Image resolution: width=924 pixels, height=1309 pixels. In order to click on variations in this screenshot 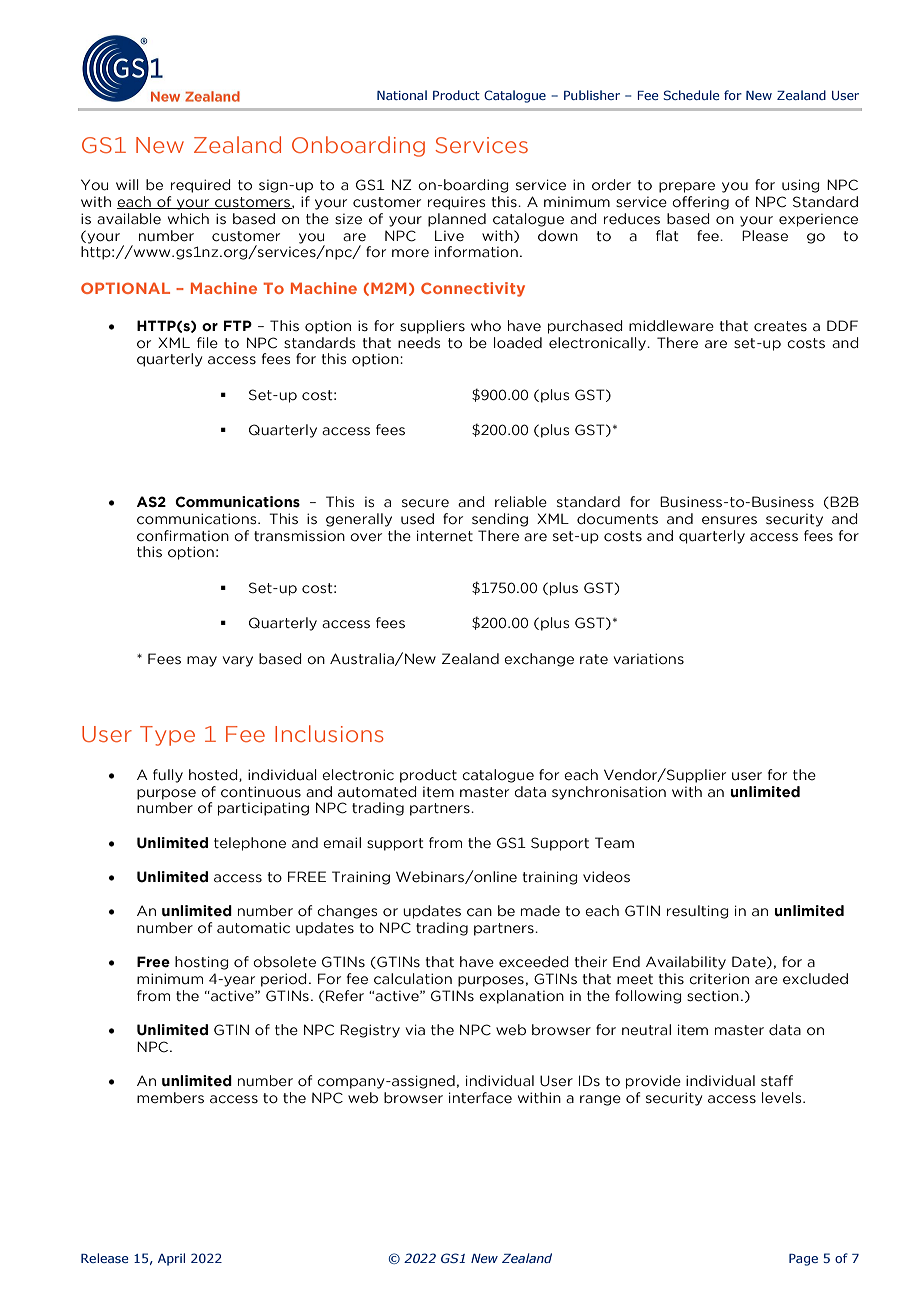, I will do `click(649, 659)`.
